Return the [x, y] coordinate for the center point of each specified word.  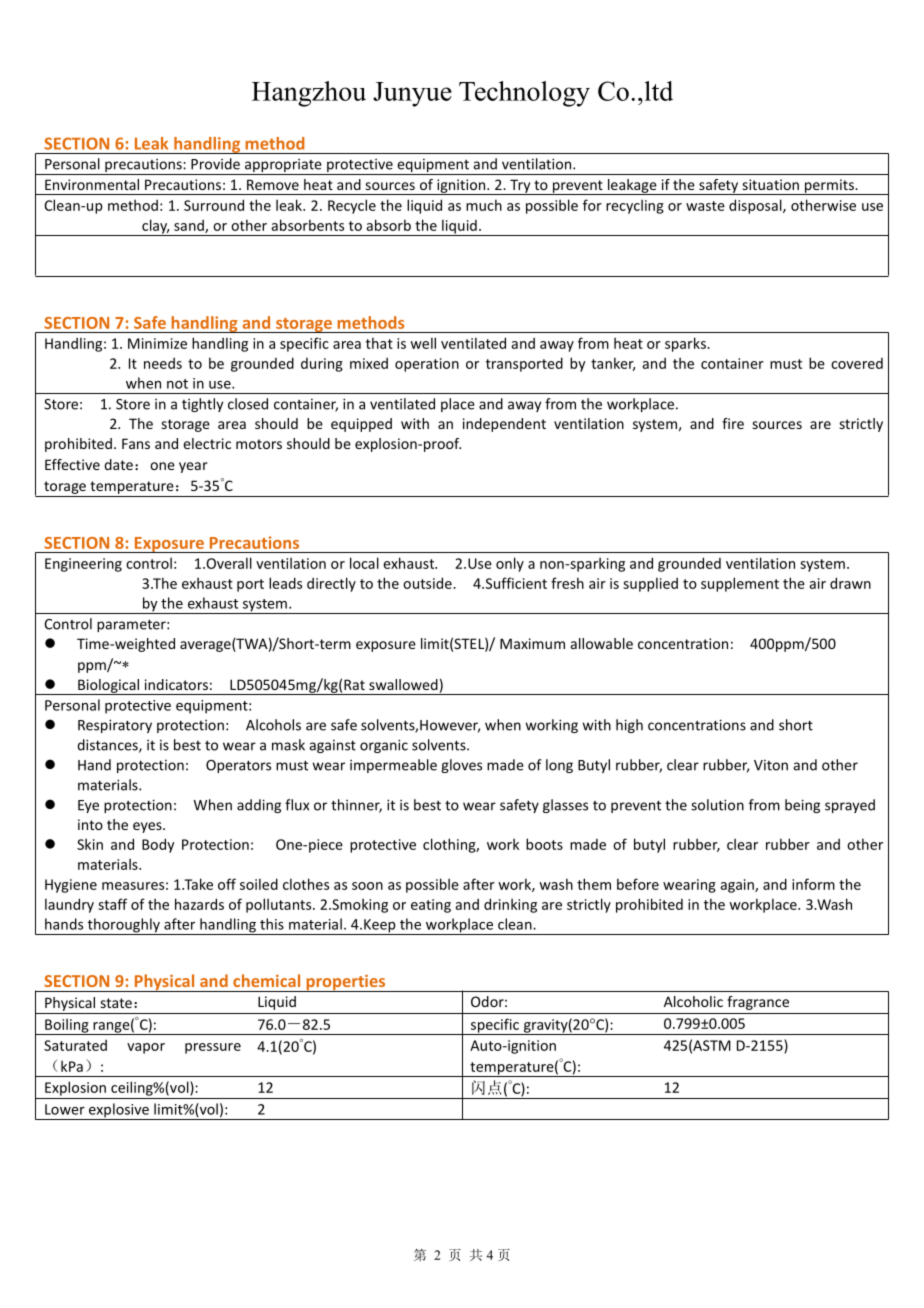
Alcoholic [693, 1001]
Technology [524, 94]
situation [770, 184]
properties [346, 983]
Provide [215, 164]
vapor [146, 1048]
